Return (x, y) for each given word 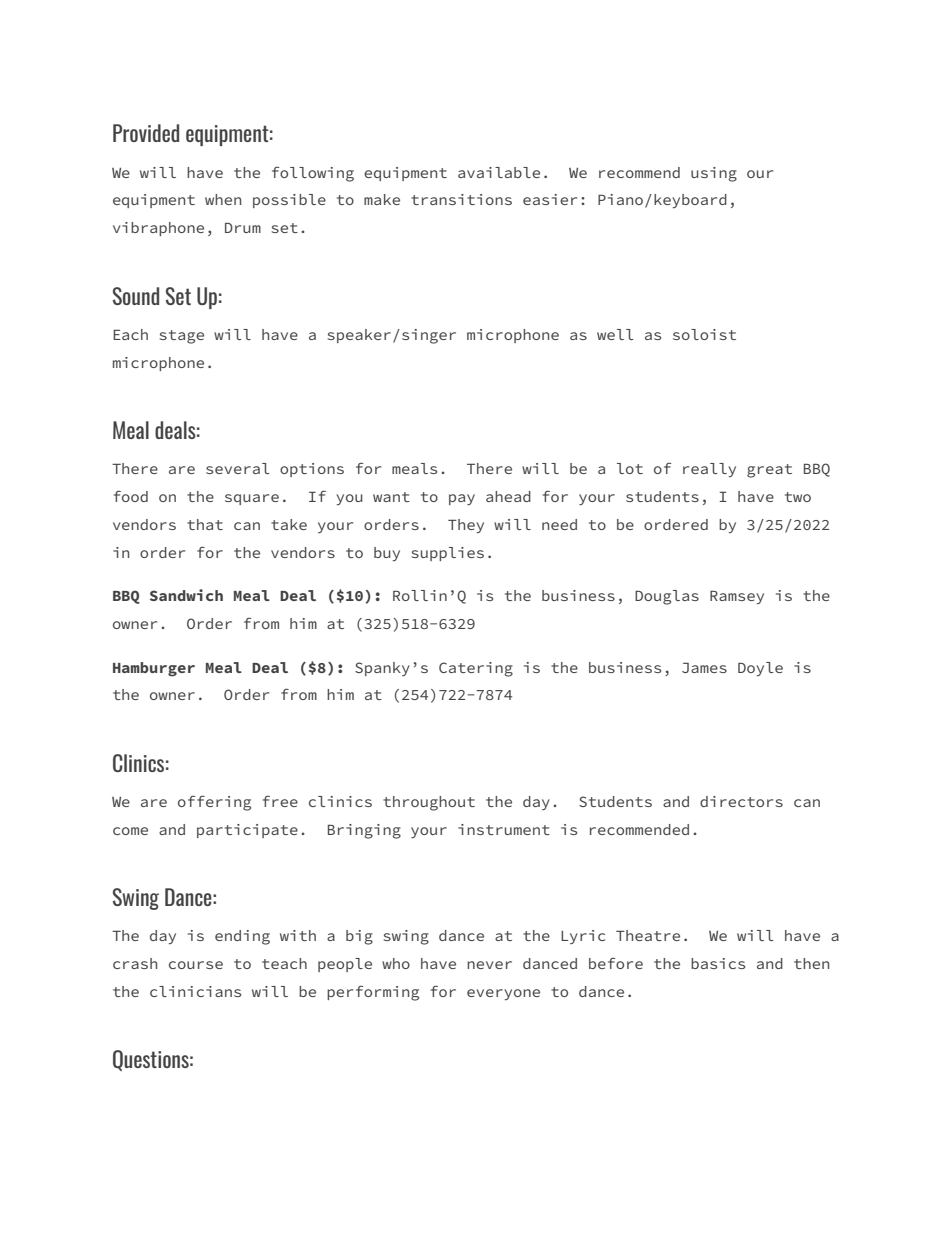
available (499, 172)
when (223, 199)
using (714, 174)
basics (718, 963)
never (489, 965)
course (196, 965)
